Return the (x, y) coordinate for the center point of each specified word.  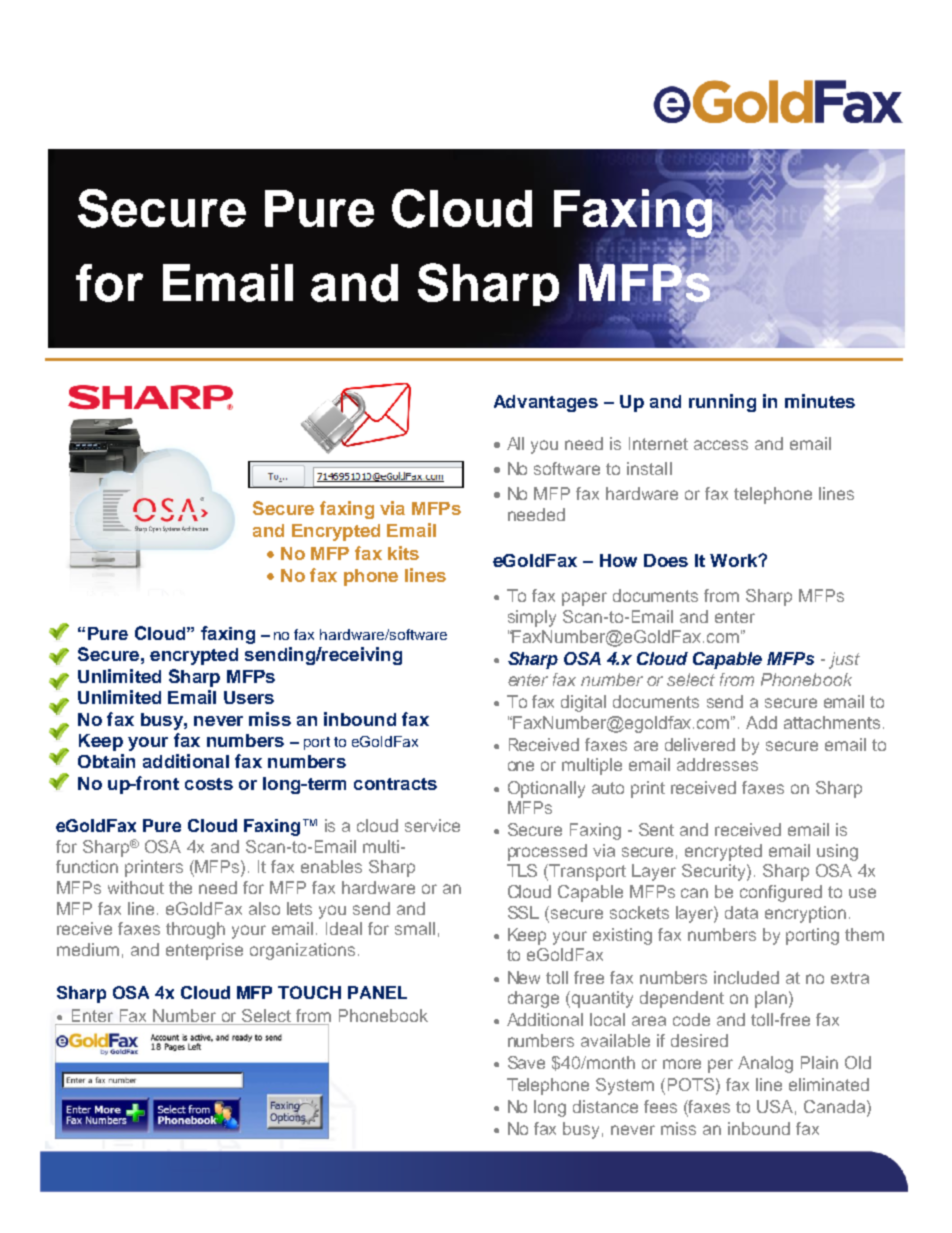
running (722, 403)
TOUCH (309, 992)
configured (781, 893)
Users (249, 697)
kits (403, 553)
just (844, 660)
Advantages (546, 403)
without (136, 887)
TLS (522, 870)
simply (532, 618)
